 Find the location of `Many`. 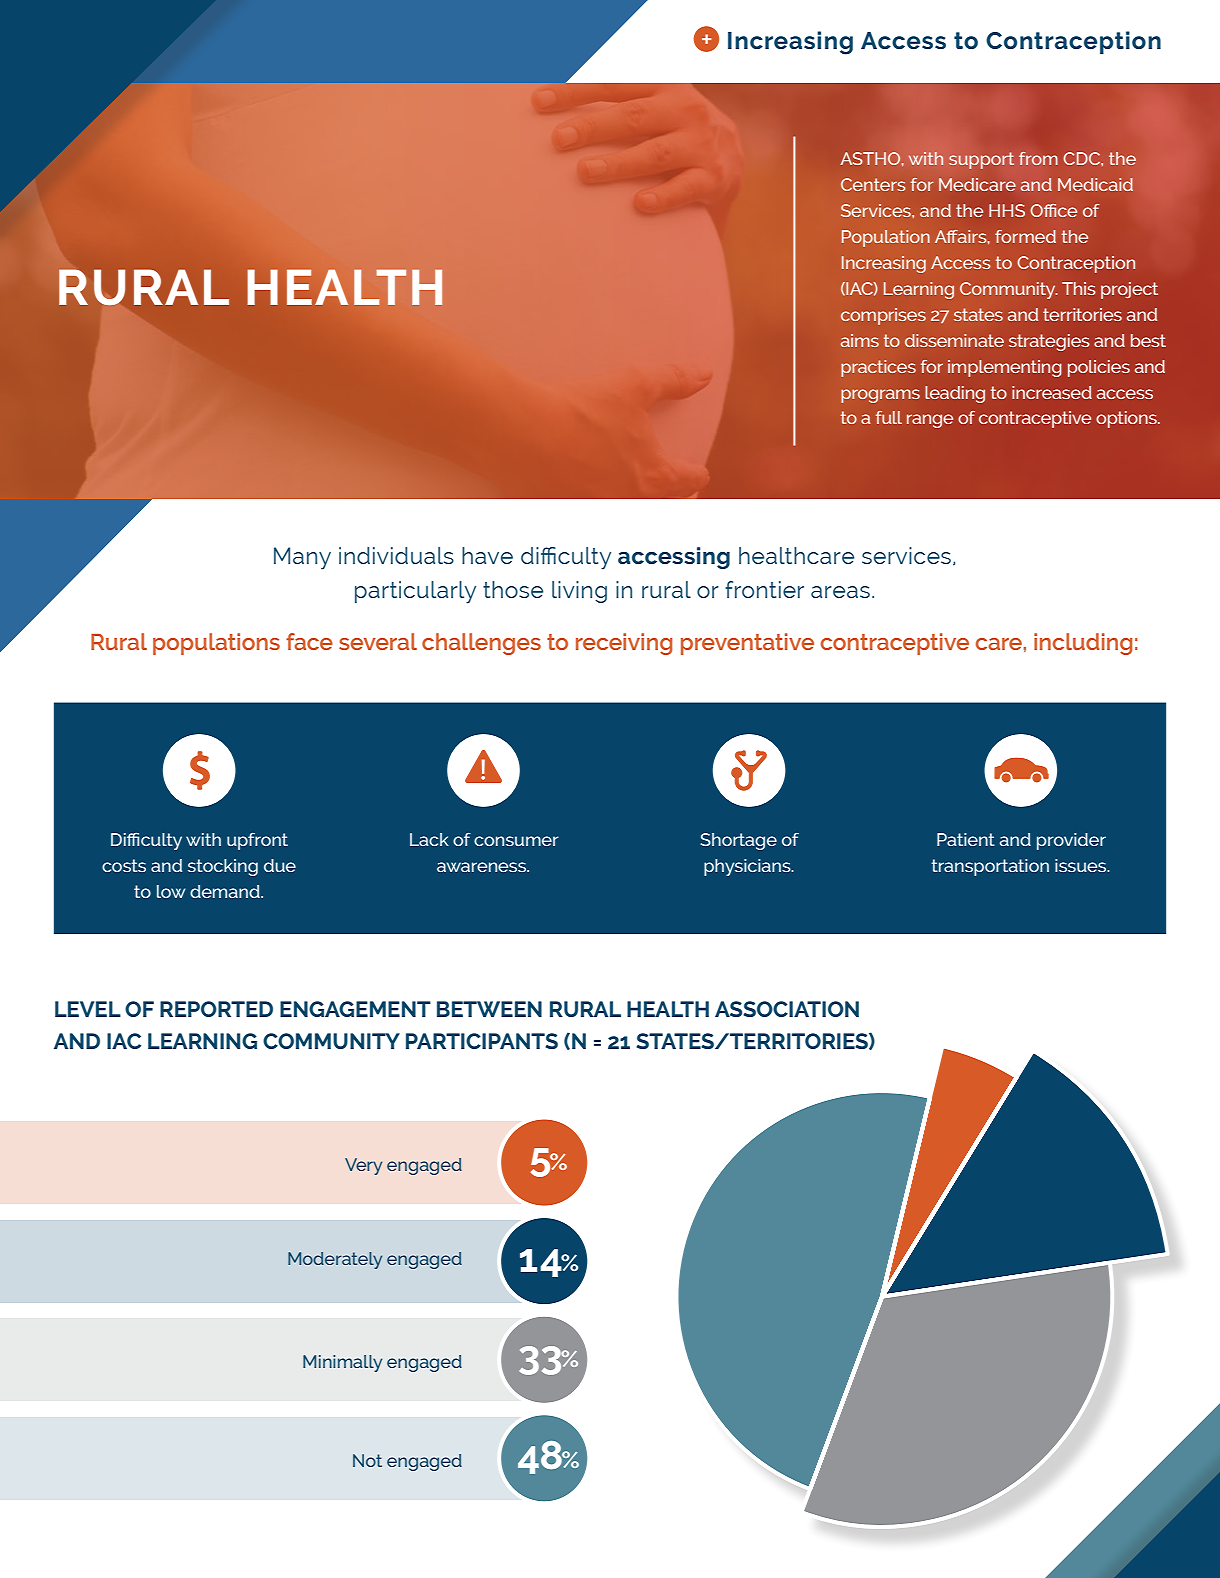

Many is located at coordinates (302, 558).
